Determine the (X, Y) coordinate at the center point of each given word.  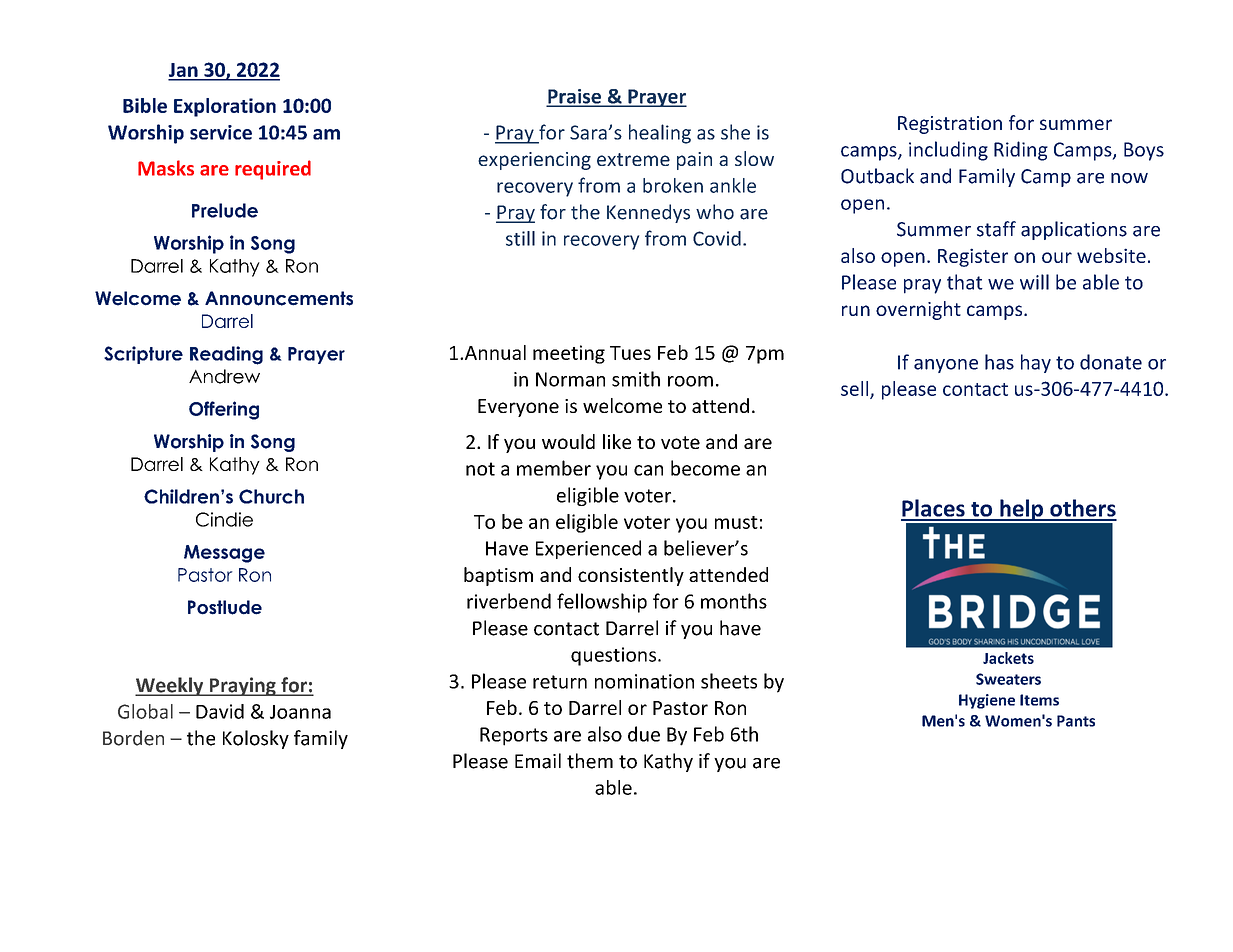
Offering (224, 410)
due (644, 734)
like (617, 441)
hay (1036, 363)
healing (660, 134)
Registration (950, 125)
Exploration (225, 107)
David (220, 711)
